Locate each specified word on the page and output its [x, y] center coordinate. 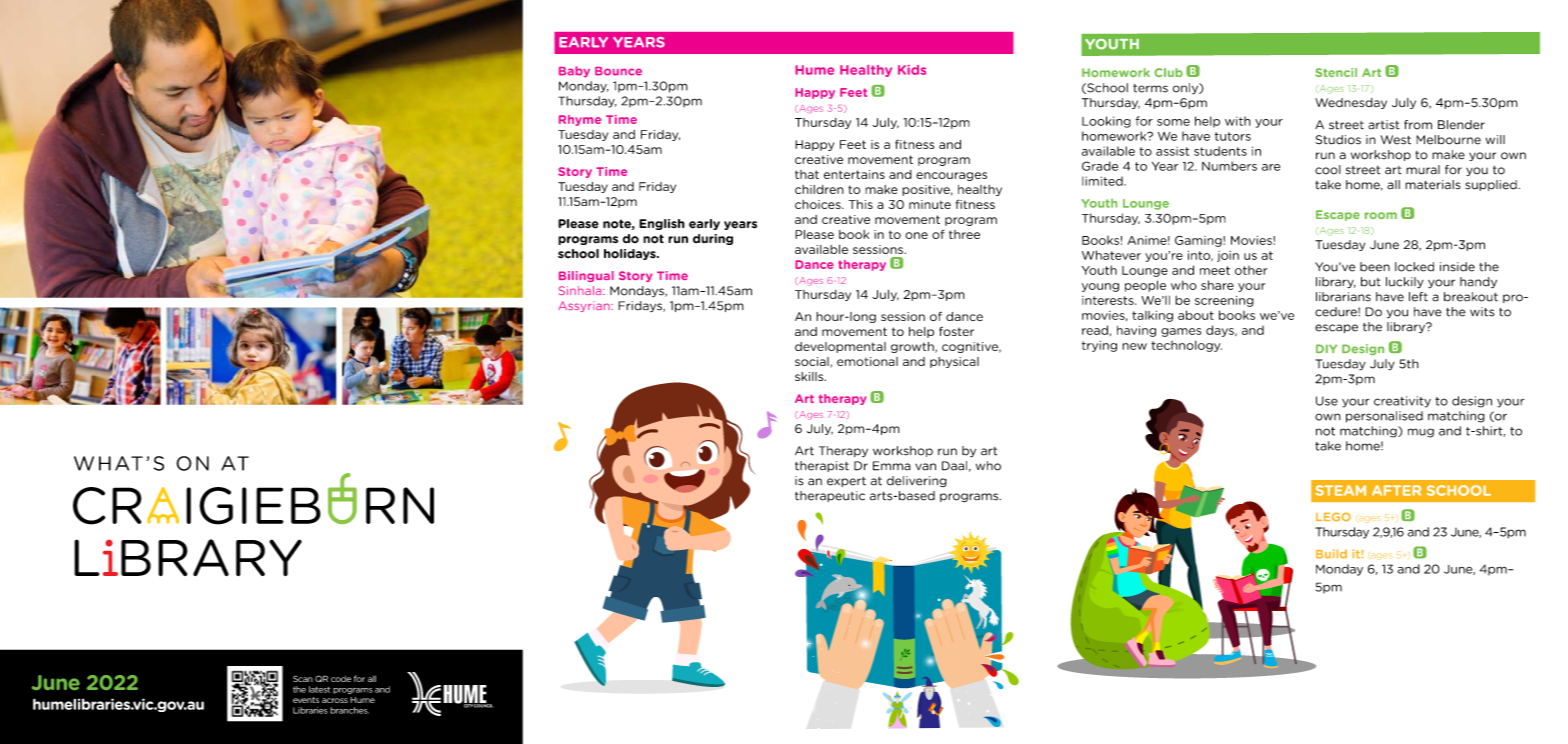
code [341, 678]
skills [810, 376]
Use [1327, 401]
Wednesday [1351, 103]
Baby [574, 72]
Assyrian [585, 306]
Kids [912, 70]
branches [349, 710]
